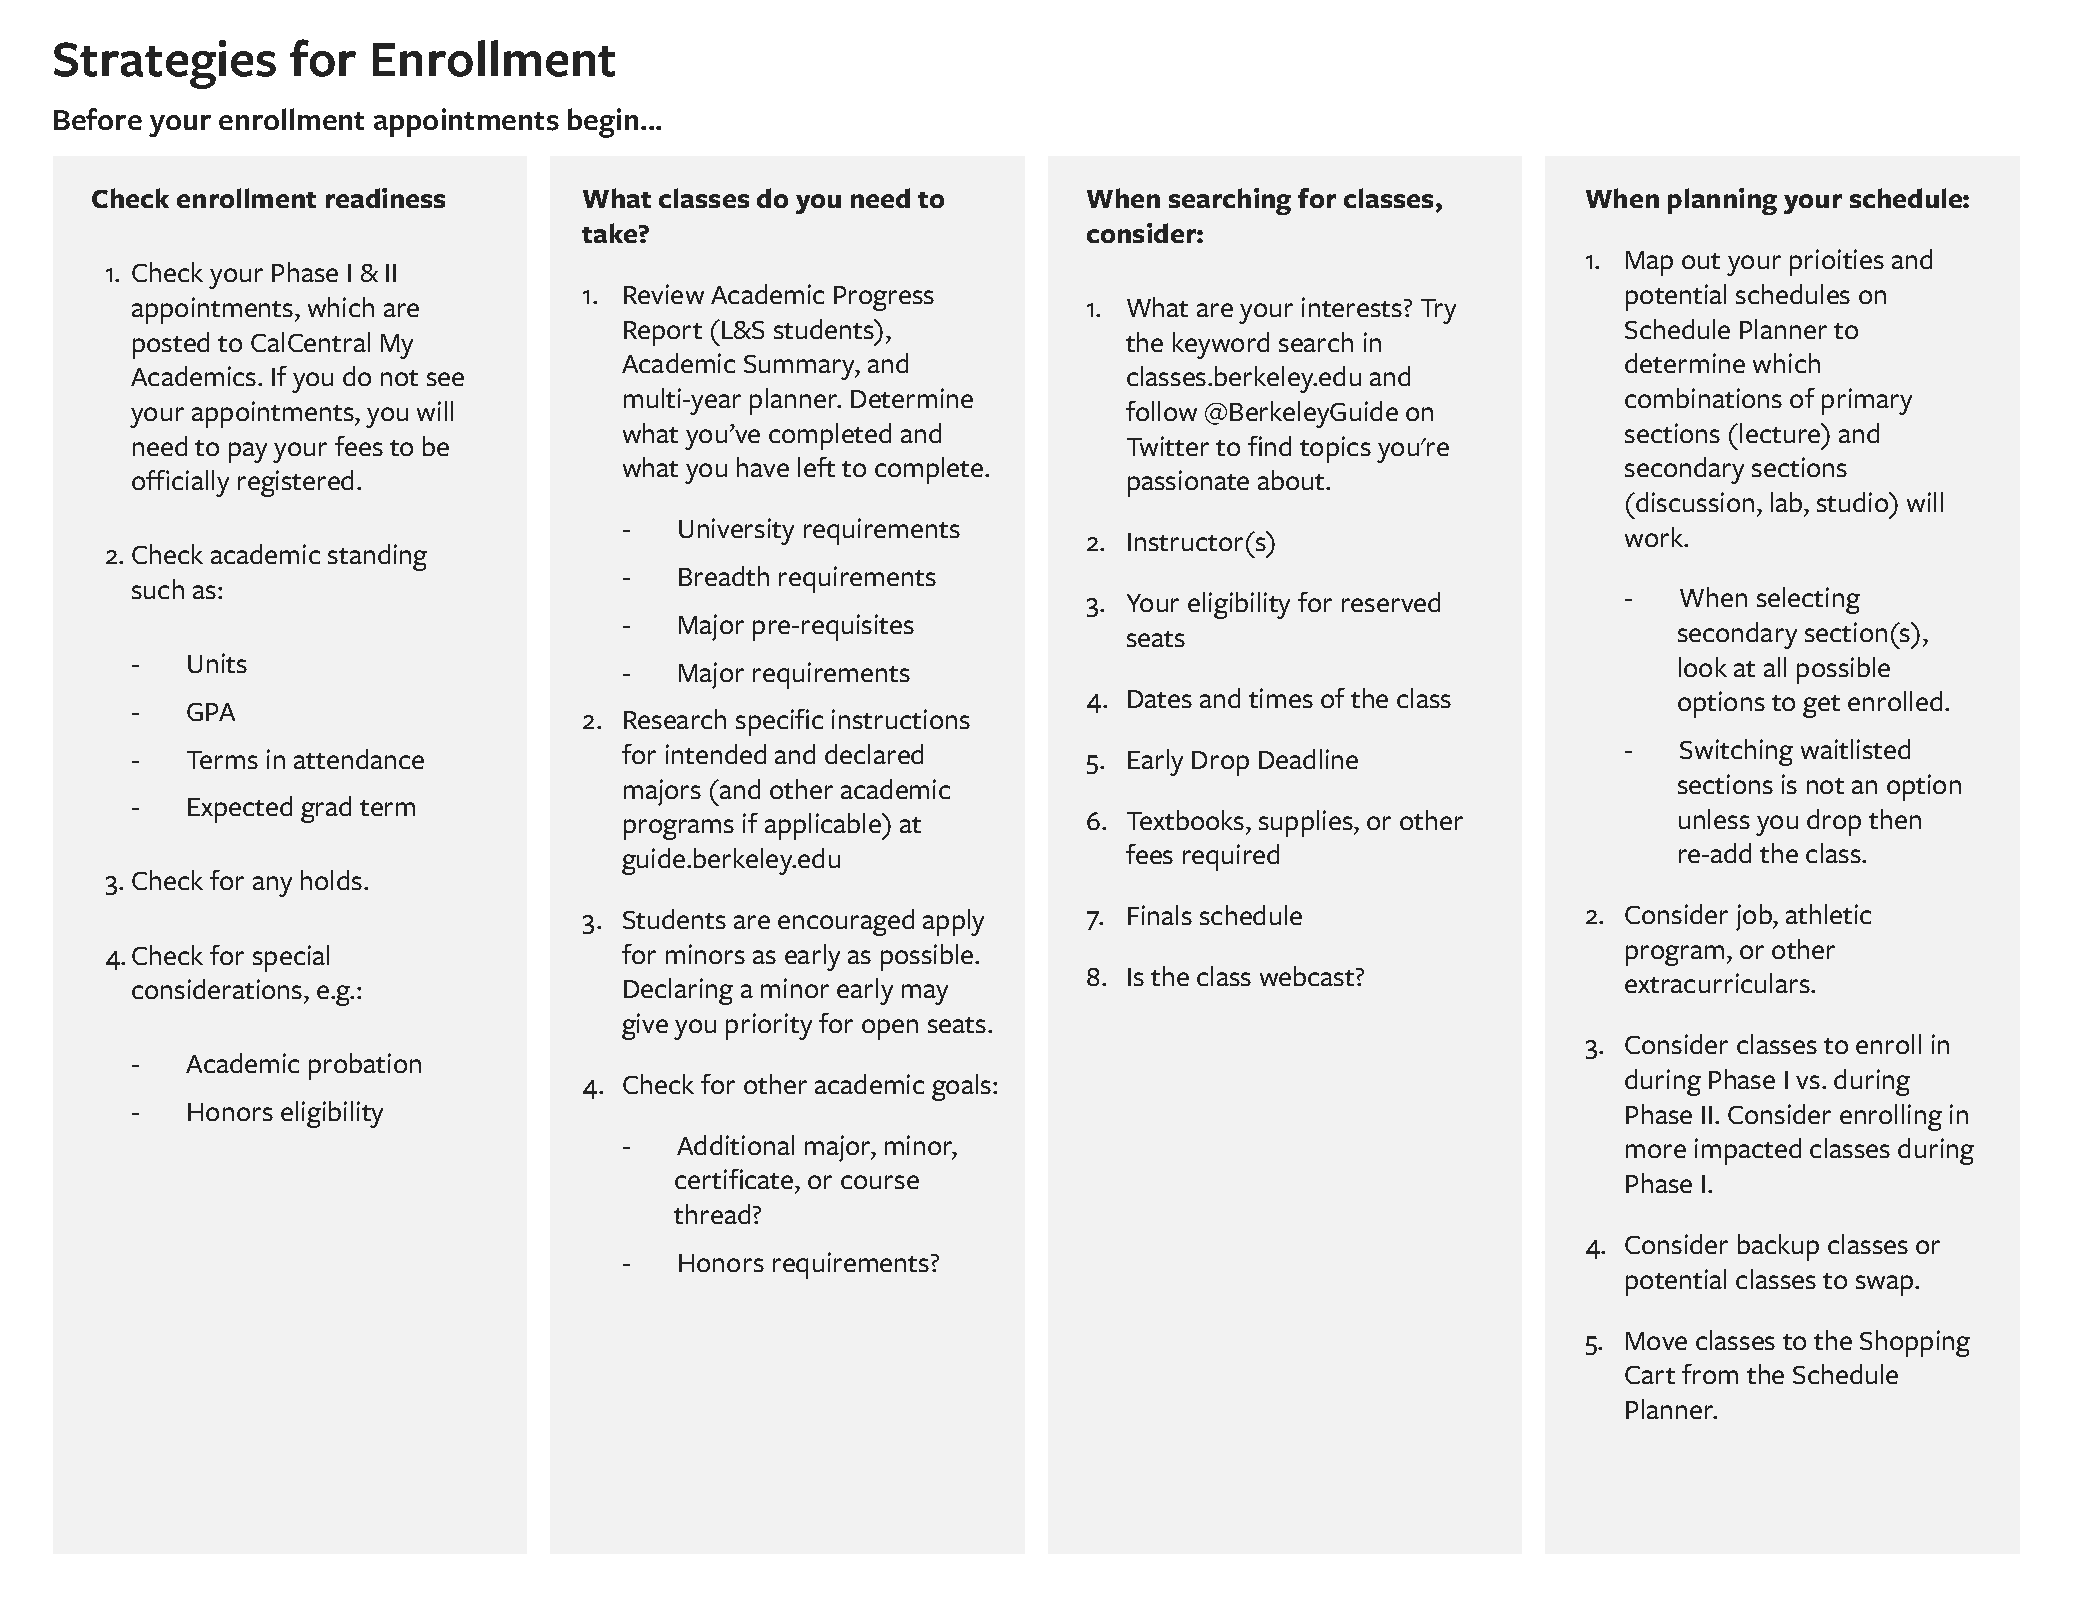 The width and height of the image is (2080, 1607). I want to click on Strategies, so click(165, 64).
